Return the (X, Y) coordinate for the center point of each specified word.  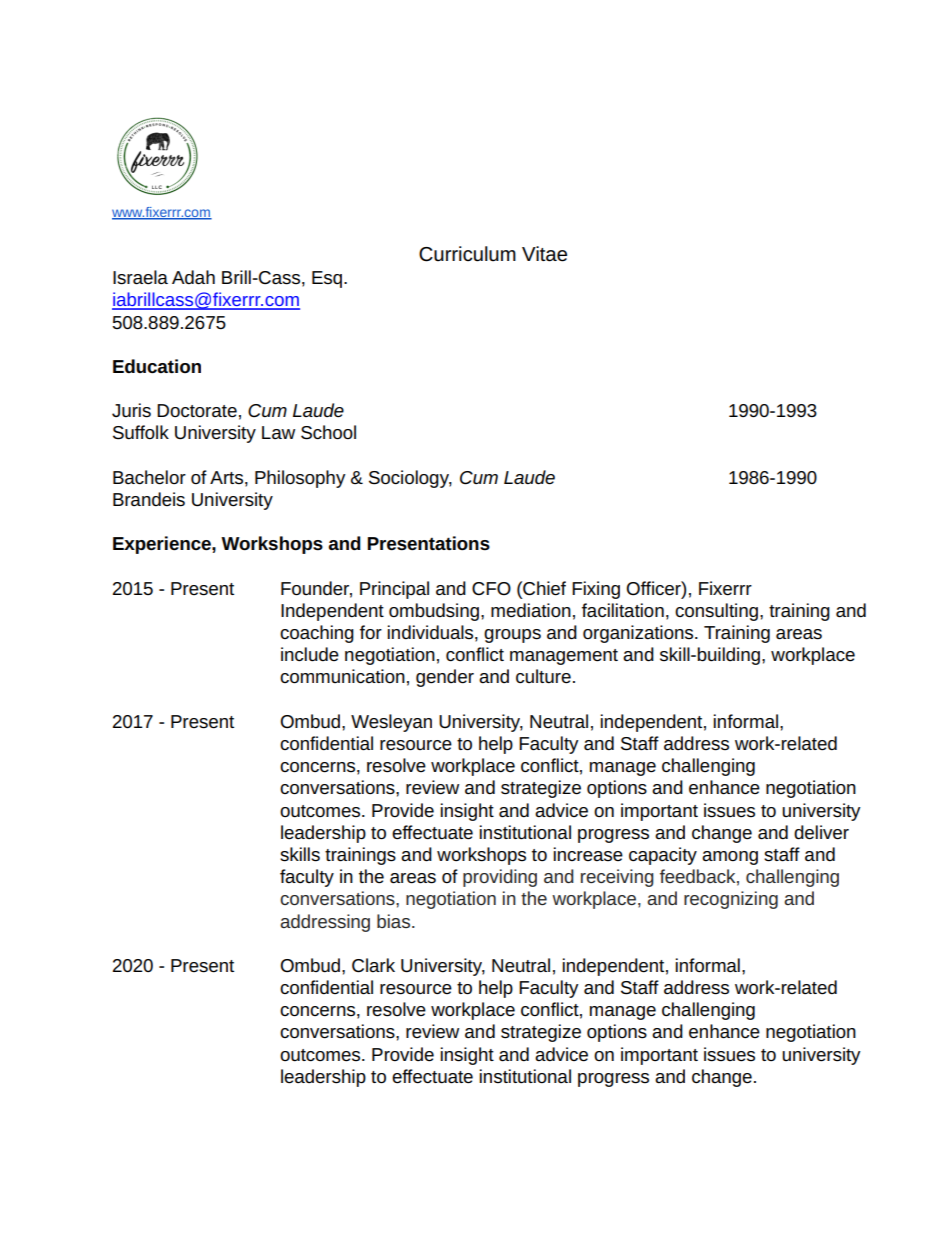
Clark (373, 965)
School (328, 432)
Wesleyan (391, 723)
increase (588, 854)
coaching (317, 634)
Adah (193, 277)
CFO (491, 588)
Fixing (596, 590)
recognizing (731, 900)
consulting (716, 612)
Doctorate (197, 411)
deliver (821, 832)
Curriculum (467, 254)
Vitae (544, 254)
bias (395, 921)
